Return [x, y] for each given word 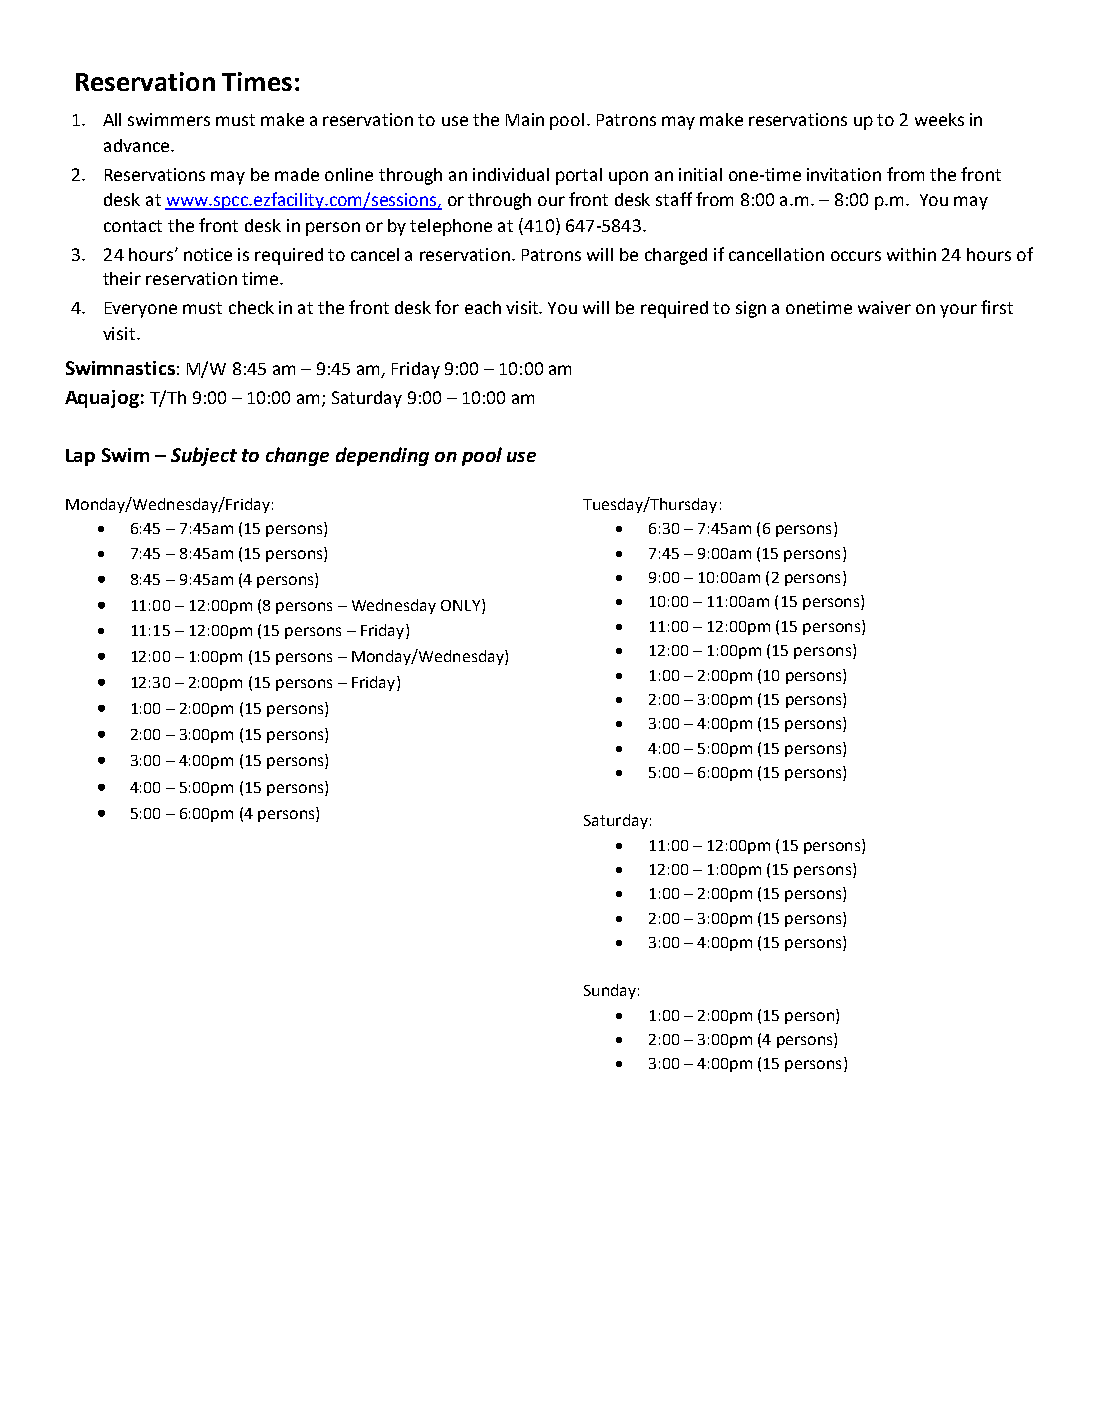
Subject [204, 456]
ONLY [462, 606]
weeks [939, 119]
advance [138, 145]
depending [382, 456]
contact [133, 226]
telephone [451, 227]
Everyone [141, 310]
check [251, 307]
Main [525, 119]
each [483, 307]
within [911, 254]
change [297, 456]
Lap [80, 457]
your [958, 311]
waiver [884, 307]
